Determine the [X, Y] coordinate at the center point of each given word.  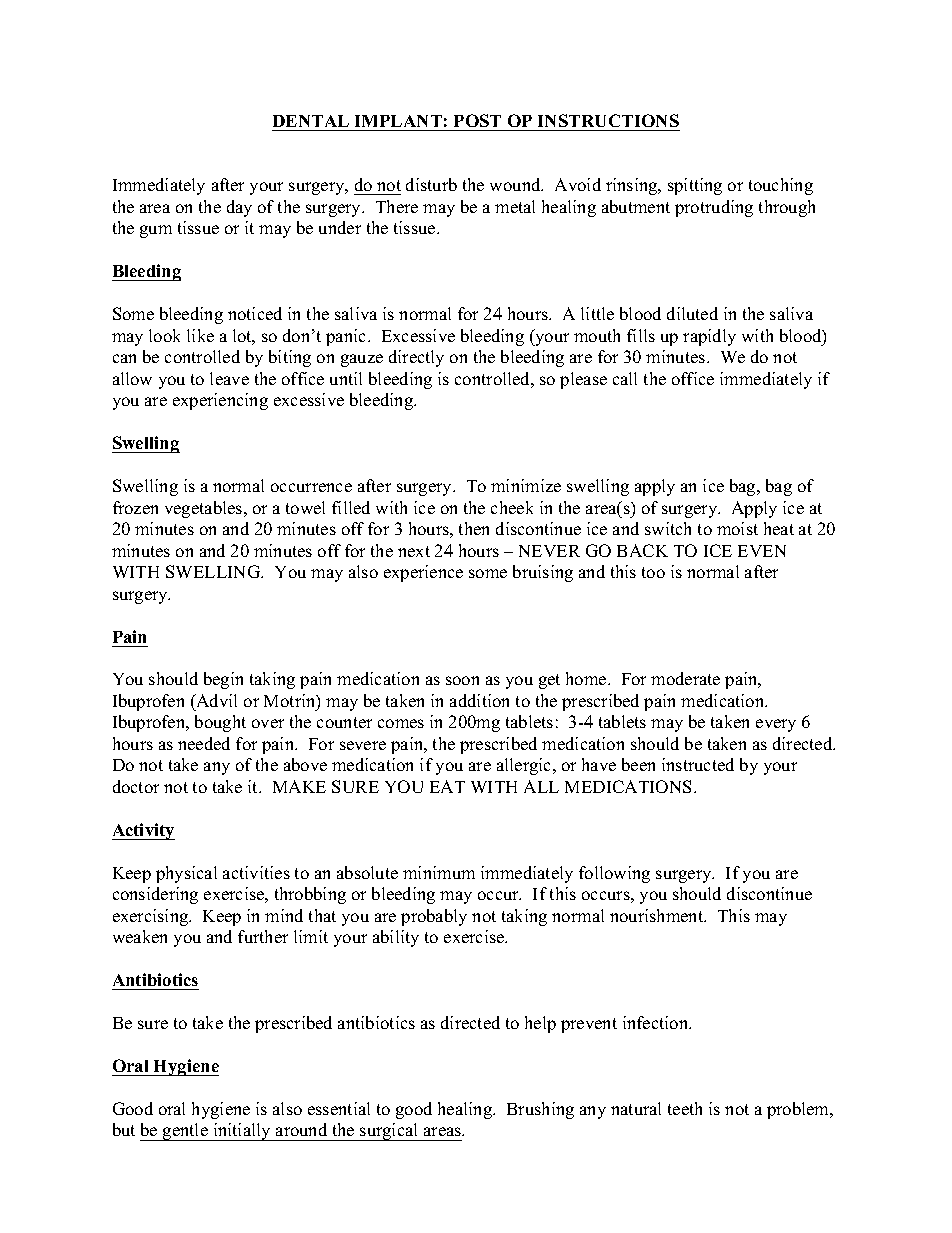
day [239, 208]
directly [416, 358]
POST [477, 120]
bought [220, 723]
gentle [185, 1132]
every [776, 725]
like [200, 335]
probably [434, 917]
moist [737, 528]
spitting [695, 186]
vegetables [205, 509]
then [474, 528]
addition [479, 700]
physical [186, 874]
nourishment [658, 915]
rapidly [709, 337]
